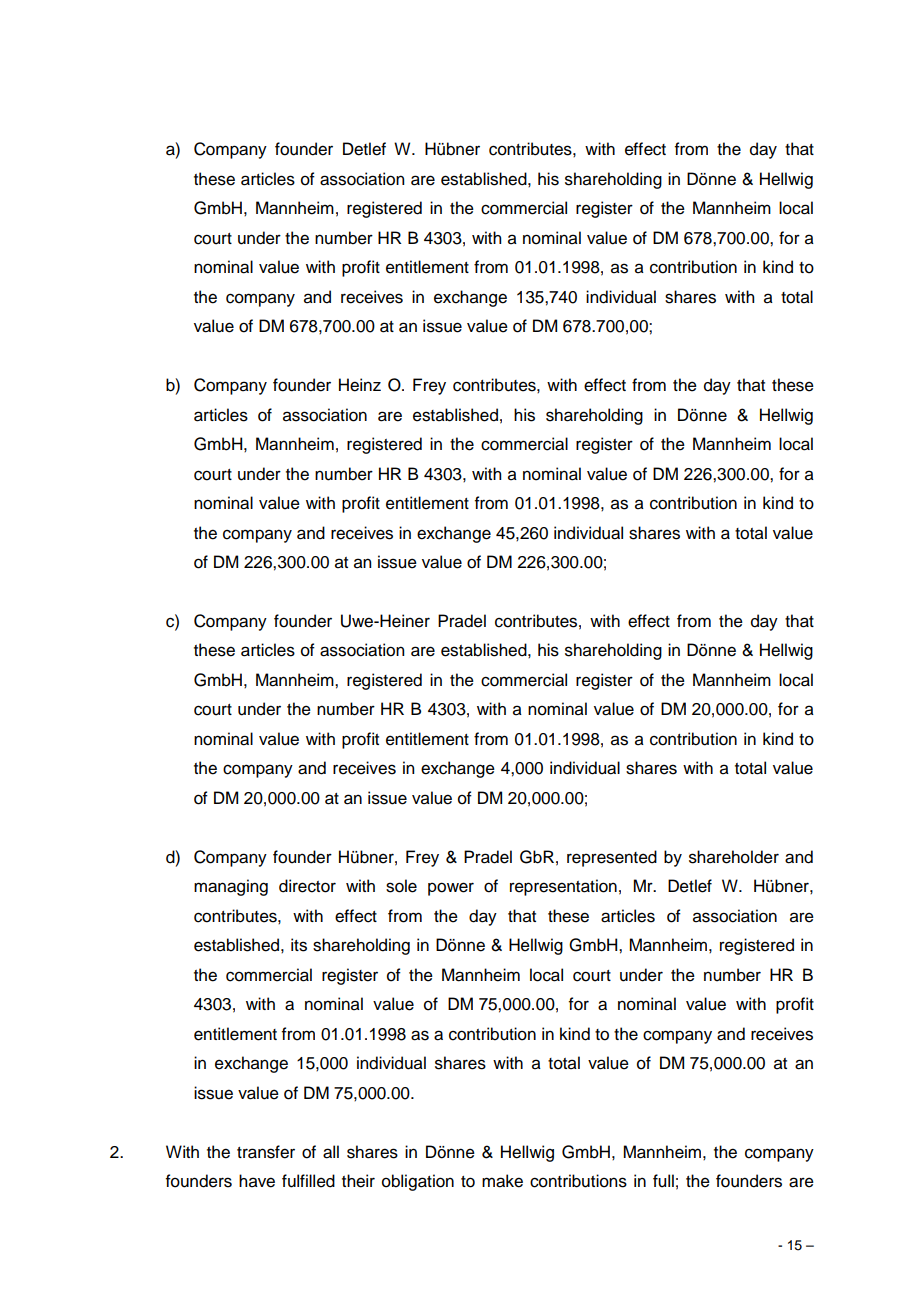 Image resolution: width=924 pixels, height=1308 pixels. I want to click on full, so click(663, 1181).
